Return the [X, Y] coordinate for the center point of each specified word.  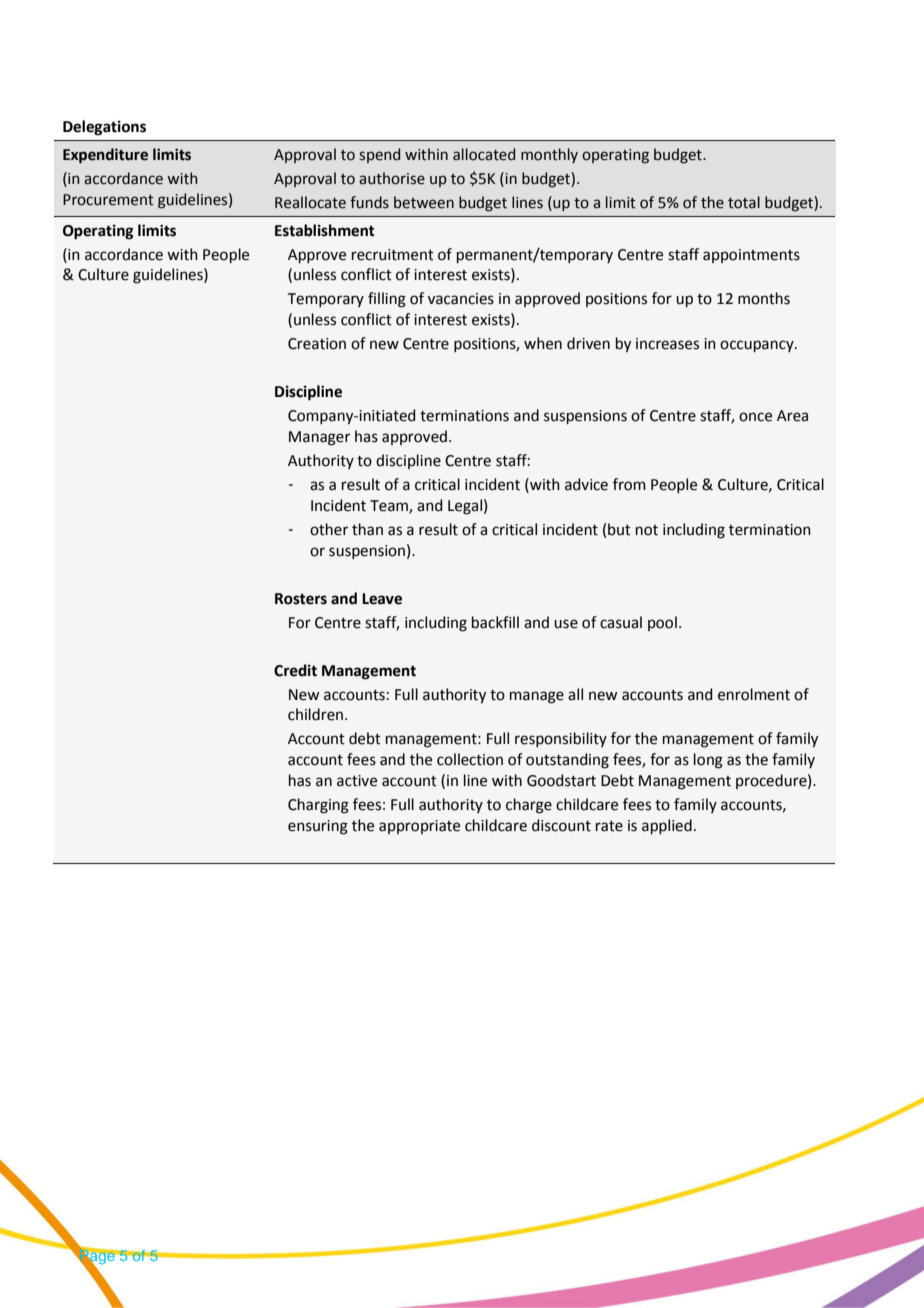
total [744, 202]
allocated [484, 154]
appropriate [419, 827]
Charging [318, 806]
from [629, 484]
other [329, 529]
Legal [465, 507]
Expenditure [105, 156]
